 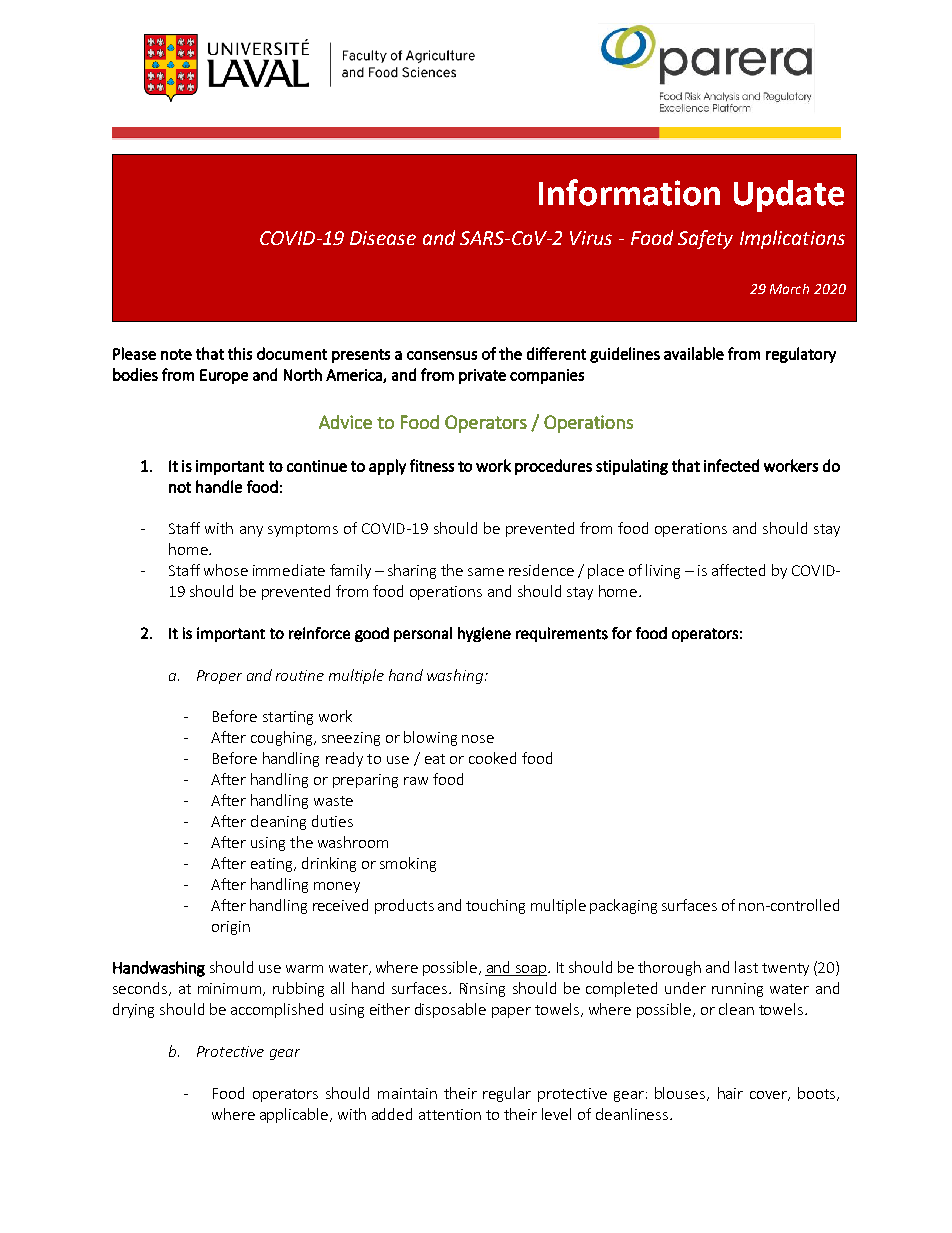 What do you see at coordinates (738, 570) in the page?
I see `affected` at bounding box center [738, 570].
